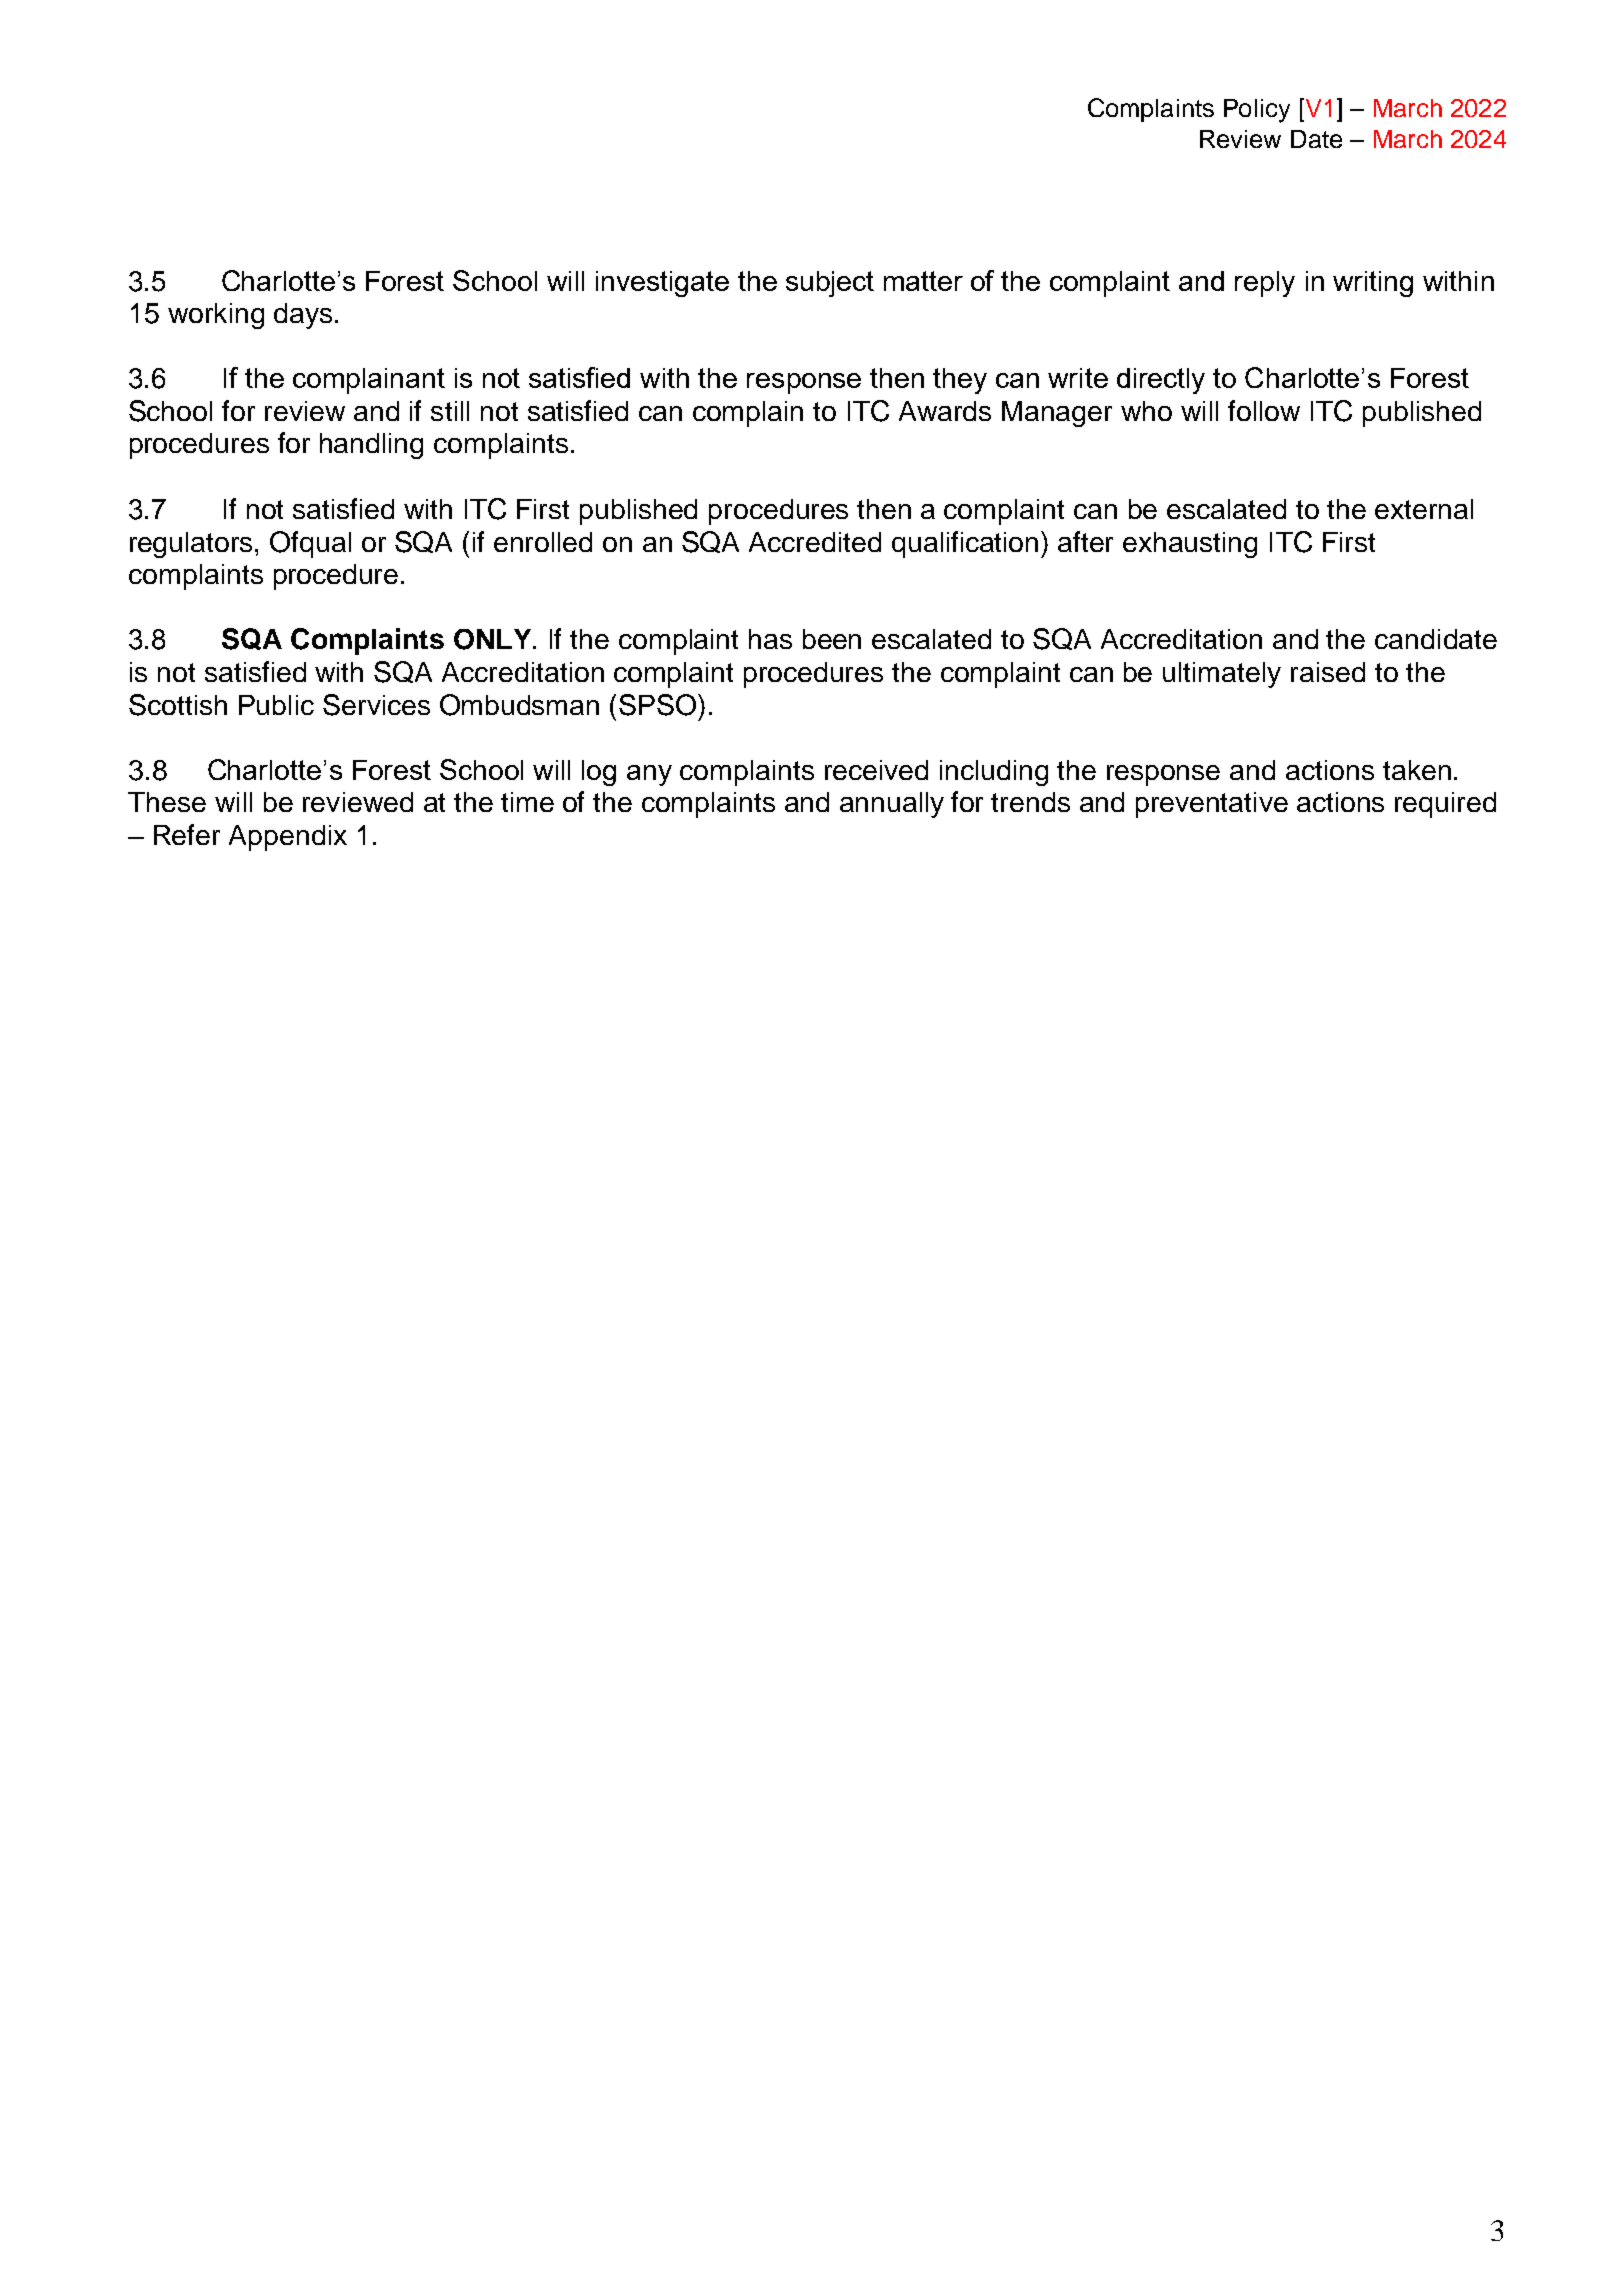 The image size is (1615, 2285). What do you see at coordinates (276, 705) in the image?
I see `Public` at bounding box center [276, 705].
